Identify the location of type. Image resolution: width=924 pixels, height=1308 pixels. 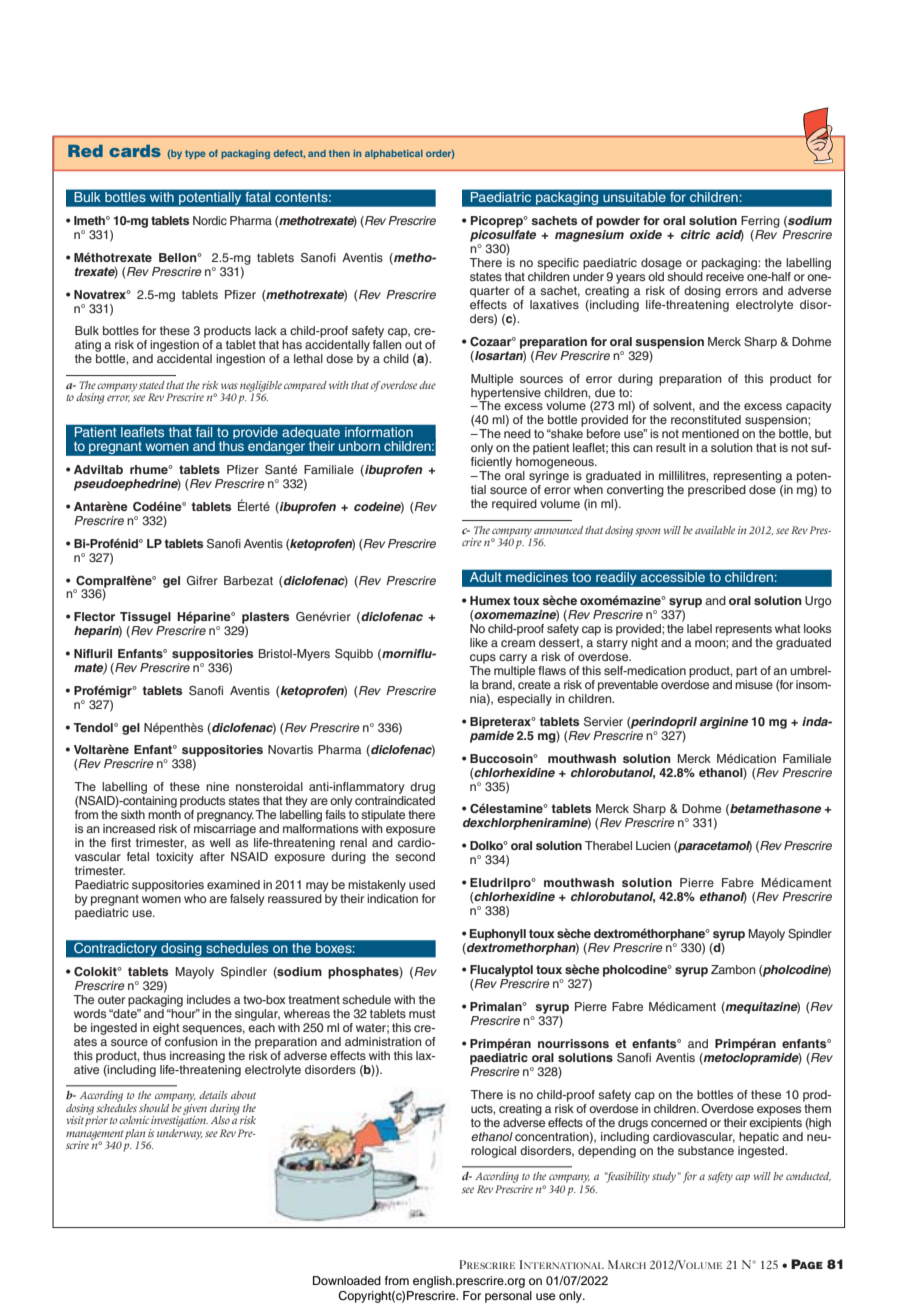
(195, 154).
